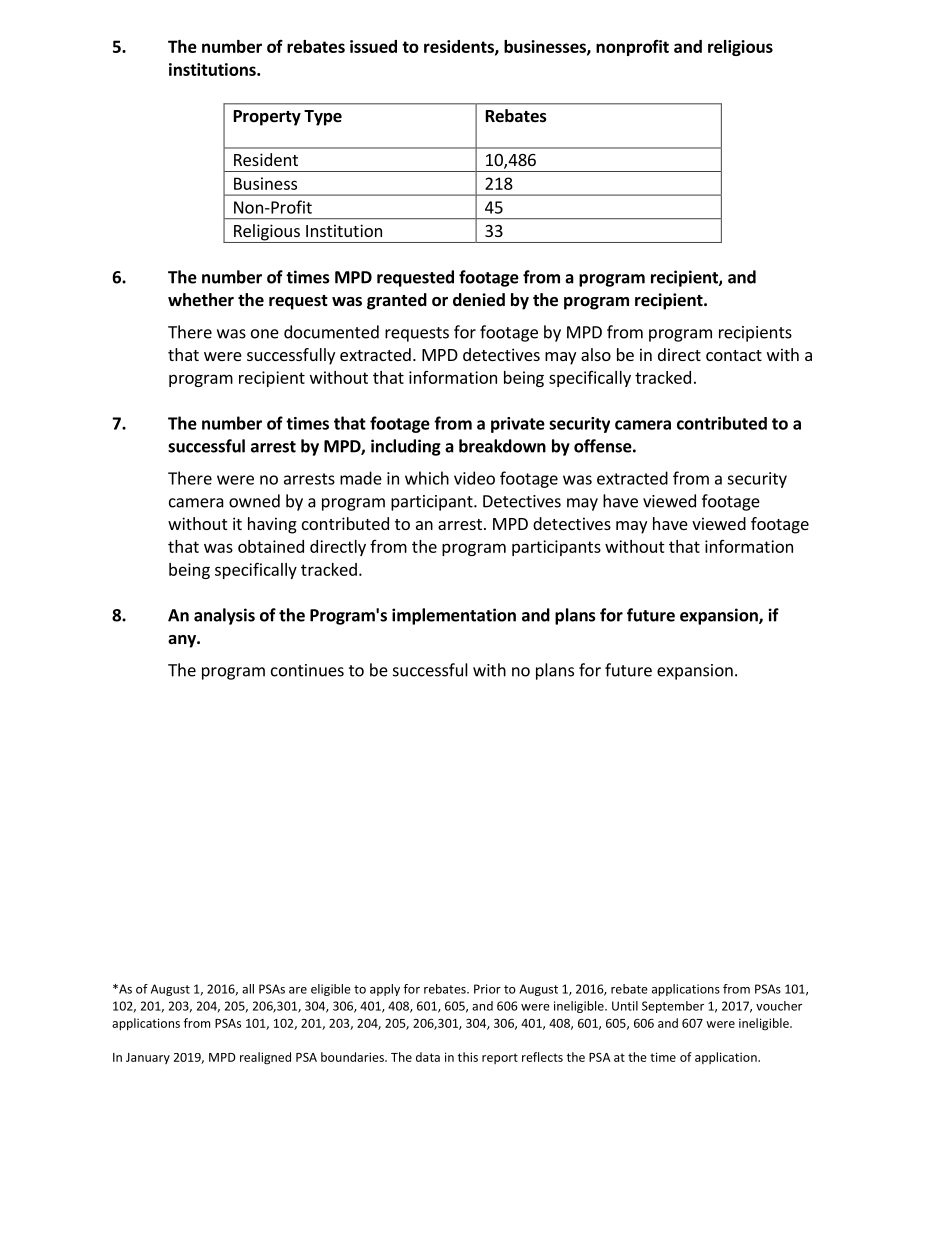 The image size is (952, 1233). What do you see at coordinates (468, 1057) in the screenshot?
I see `this` at bounding box center [468, 1057].
